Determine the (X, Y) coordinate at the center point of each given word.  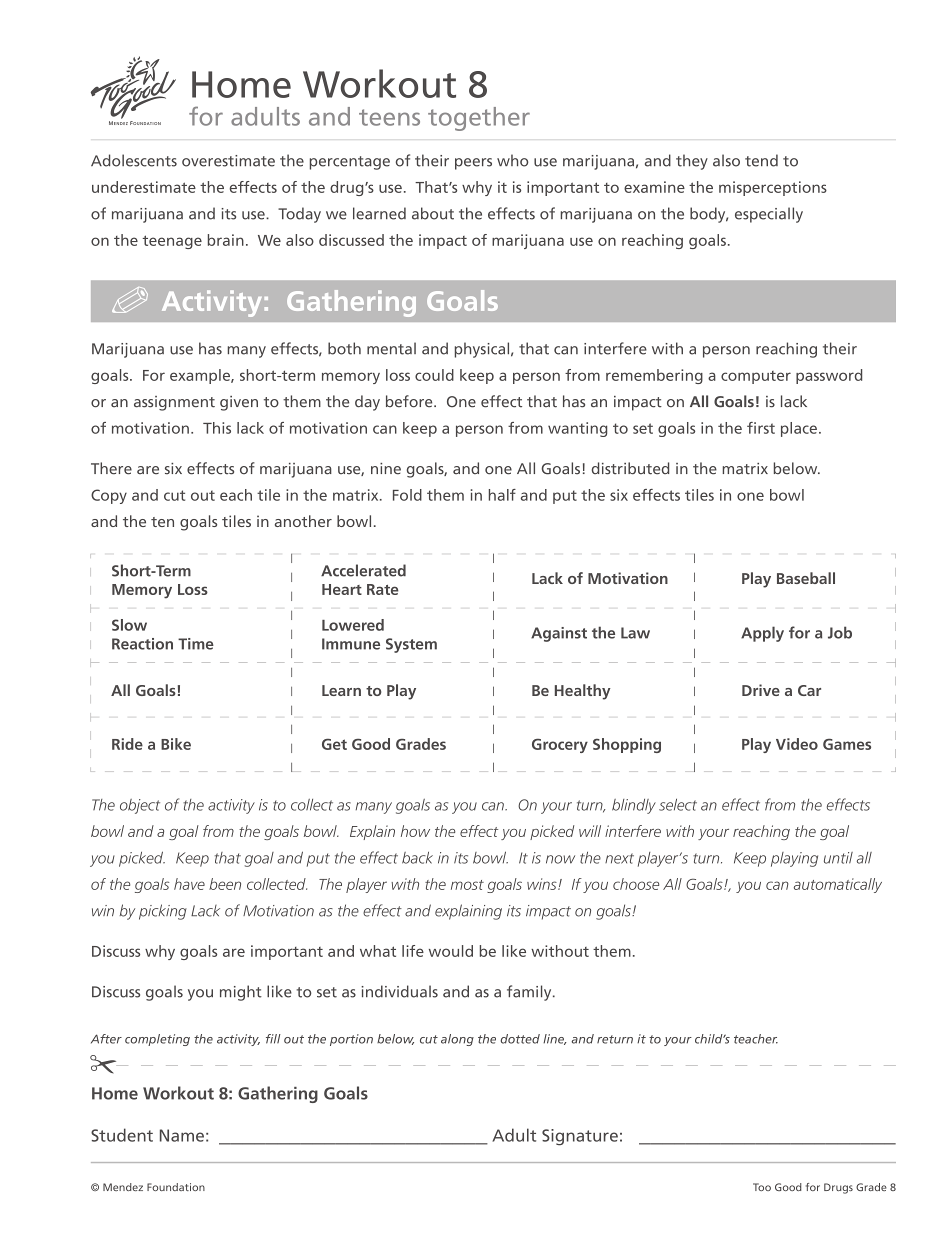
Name (182, 1135)
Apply (762, 634)
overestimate (228, 161)
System (411, 645)
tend (761, 160)
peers (473, 164)
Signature (580, 1137)
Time (196, 644)
